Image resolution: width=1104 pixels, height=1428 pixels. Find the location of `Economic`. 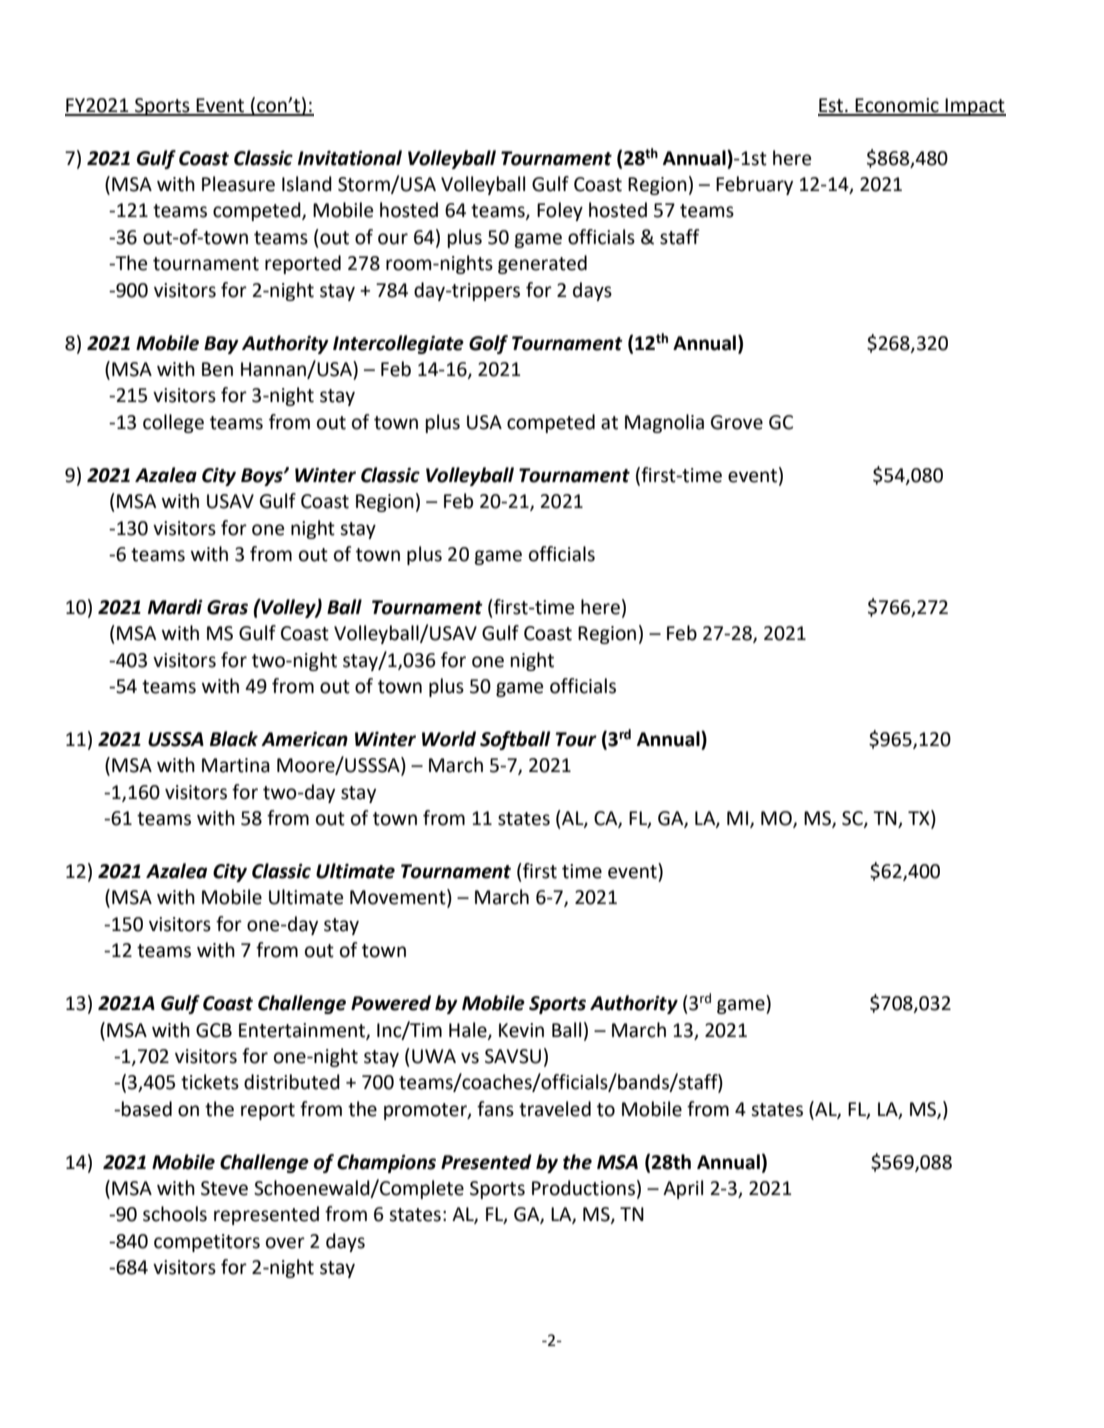

Economic is located at coordinates (897, 106).
